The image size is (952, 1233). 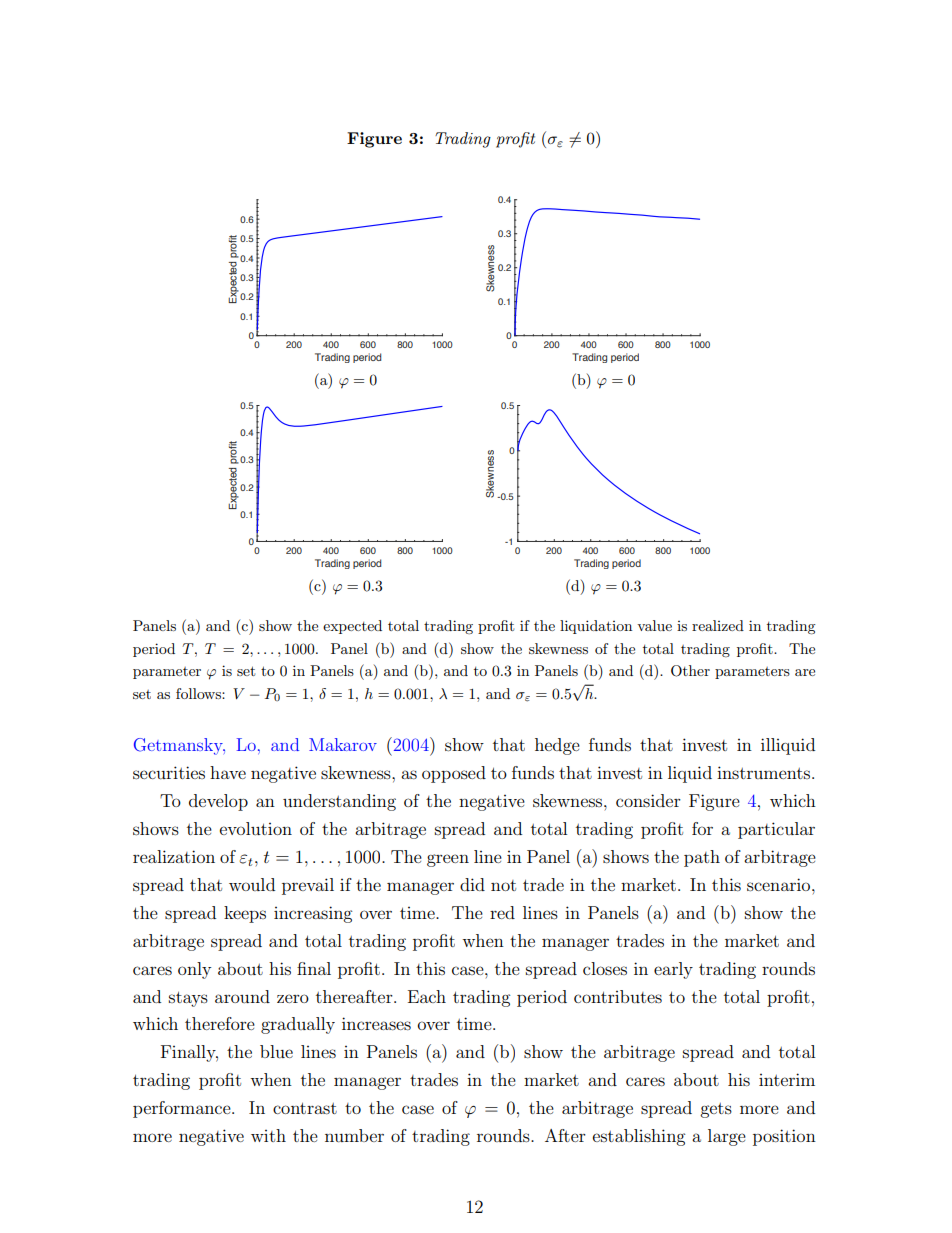 I want to click on only, so click(x=194, y=970).
